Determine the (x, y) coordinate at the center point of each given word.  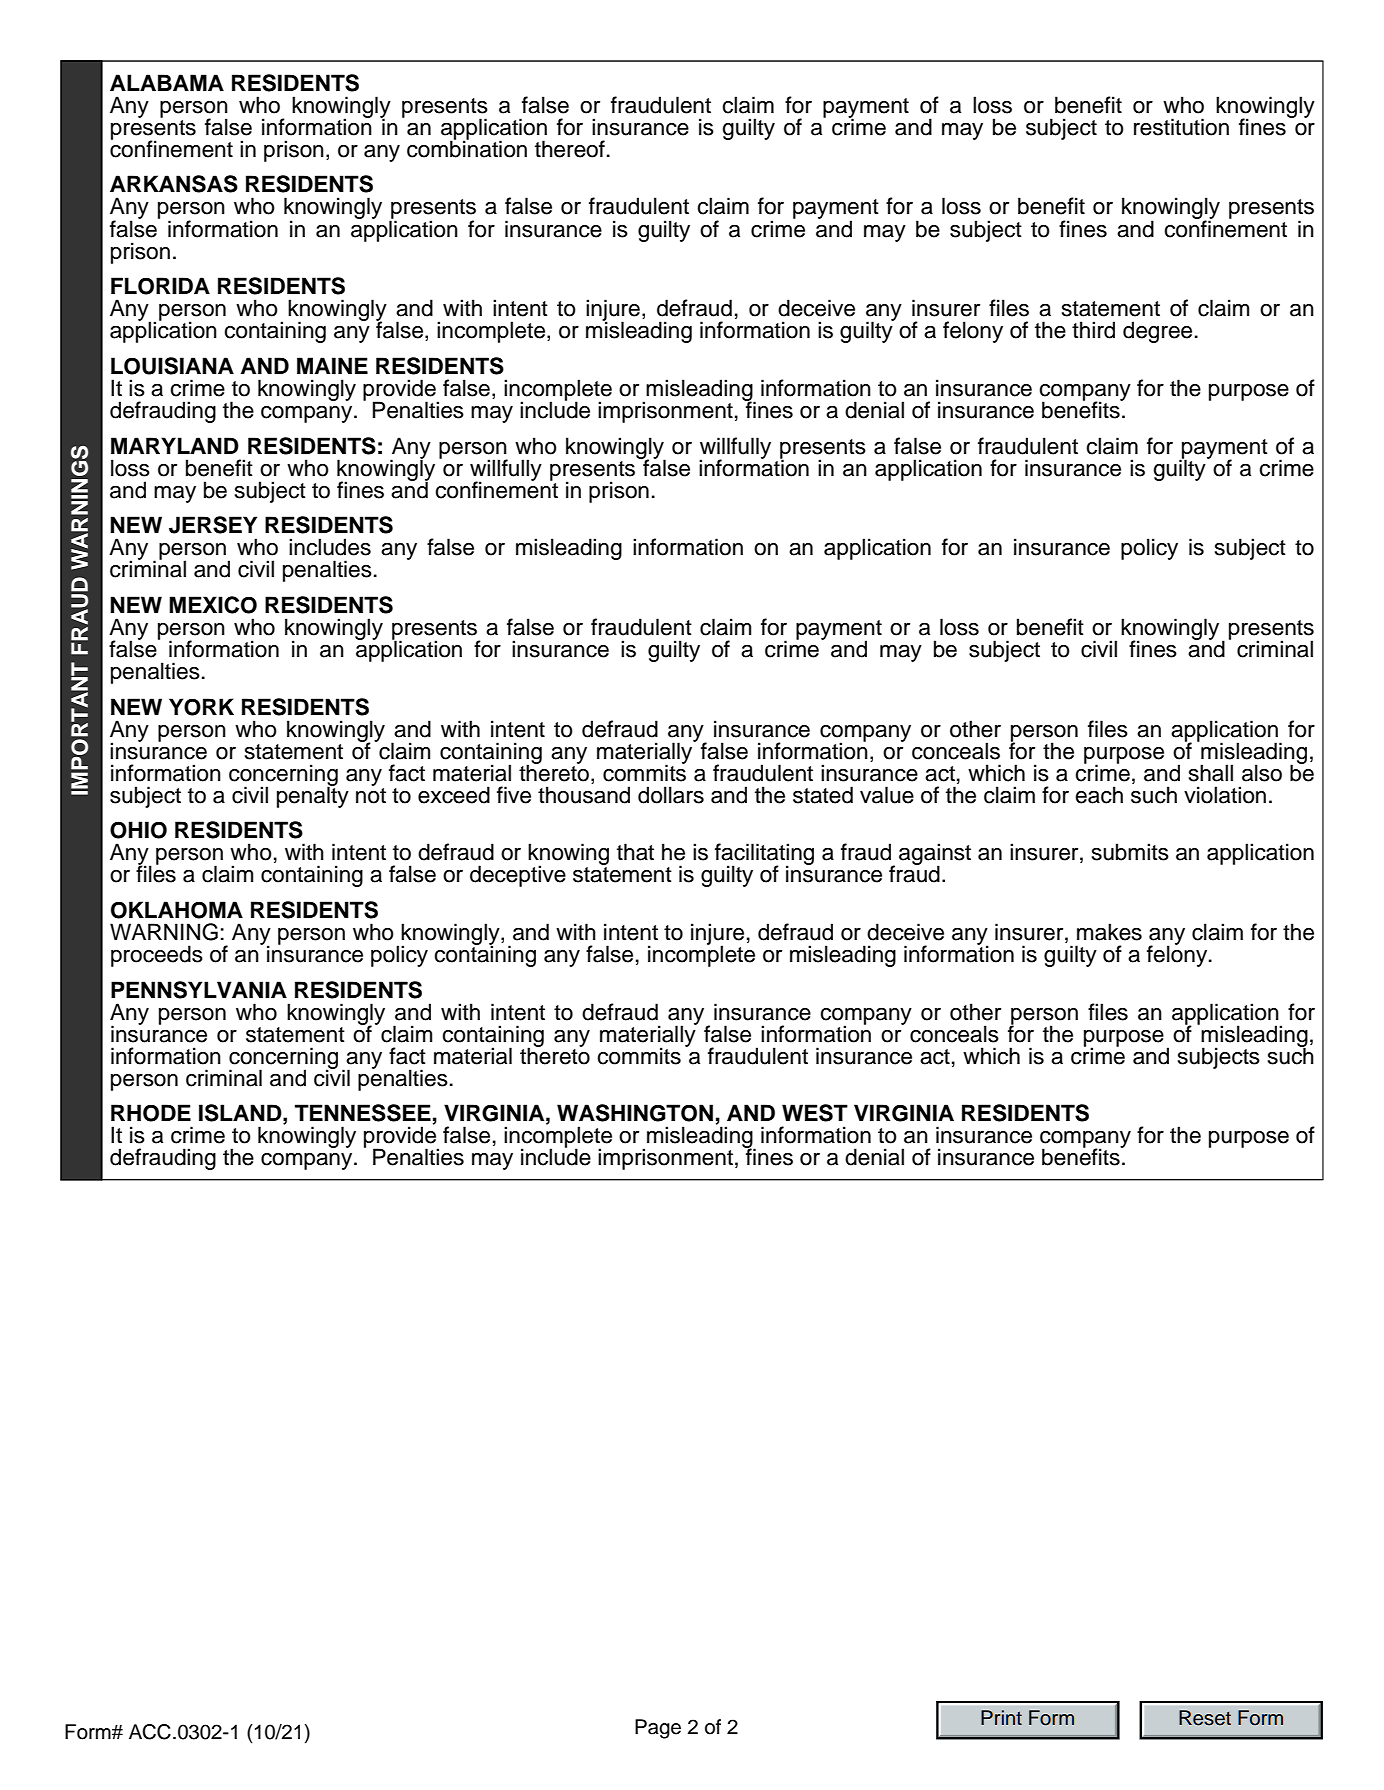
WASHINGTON (635, 1113)
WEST (815, 1113)
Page (658, 1729)
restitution (1181, 127)
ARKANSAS (174, 184)
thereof (570, 149)
